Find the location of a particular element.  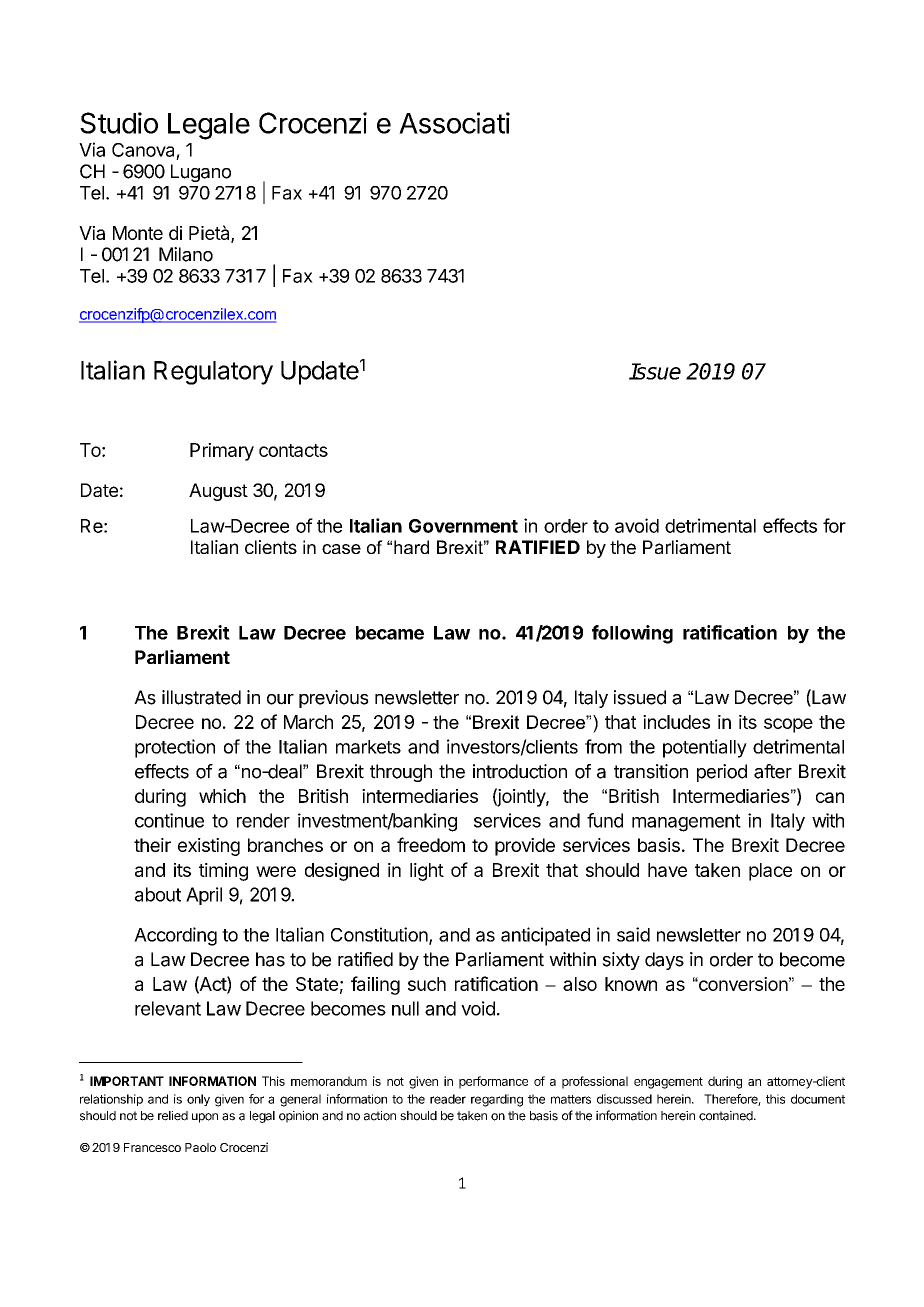

upon is located at coordinates (205, 1118).
